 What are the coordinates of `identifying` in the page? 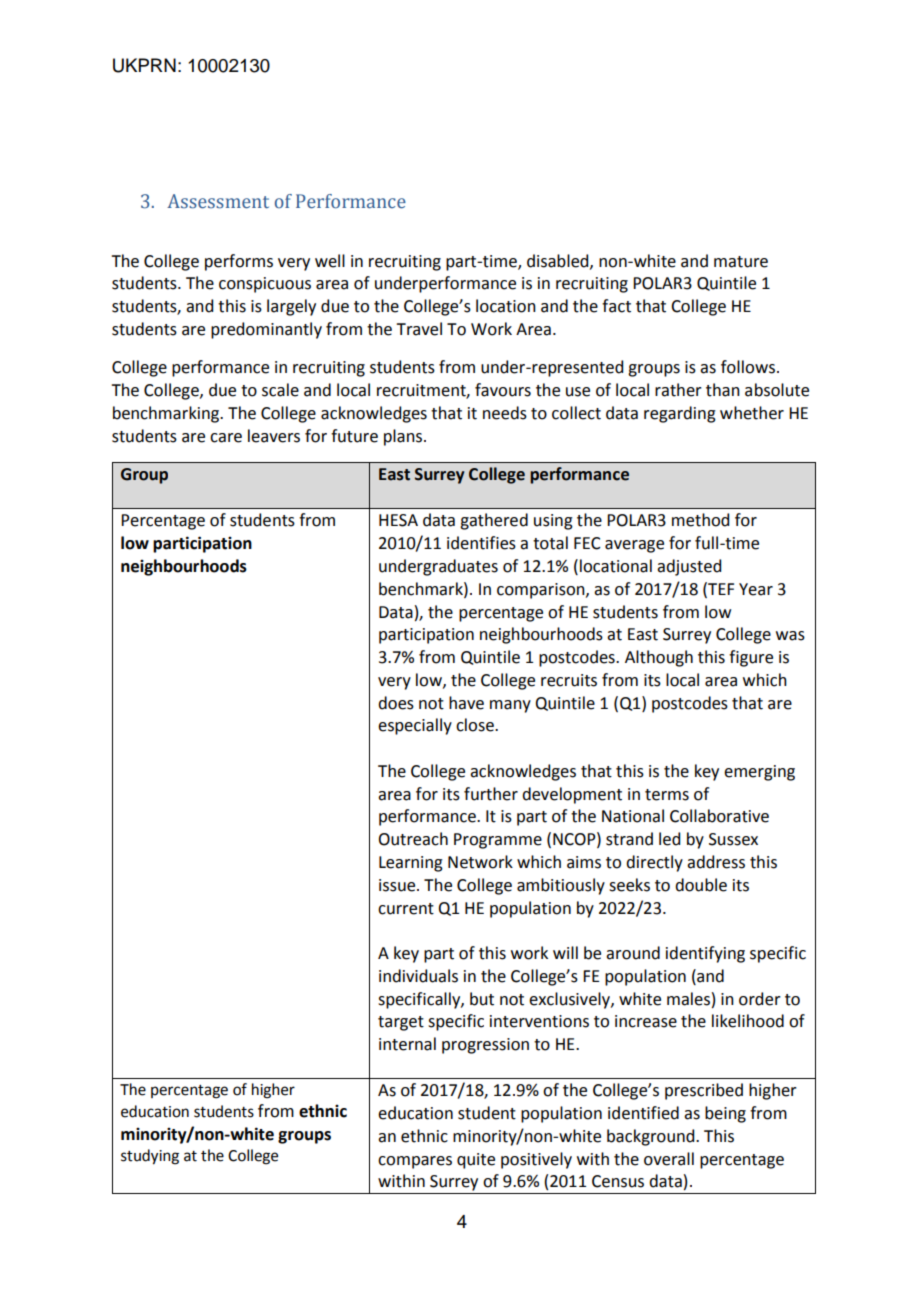 It's located at (705, 954).
